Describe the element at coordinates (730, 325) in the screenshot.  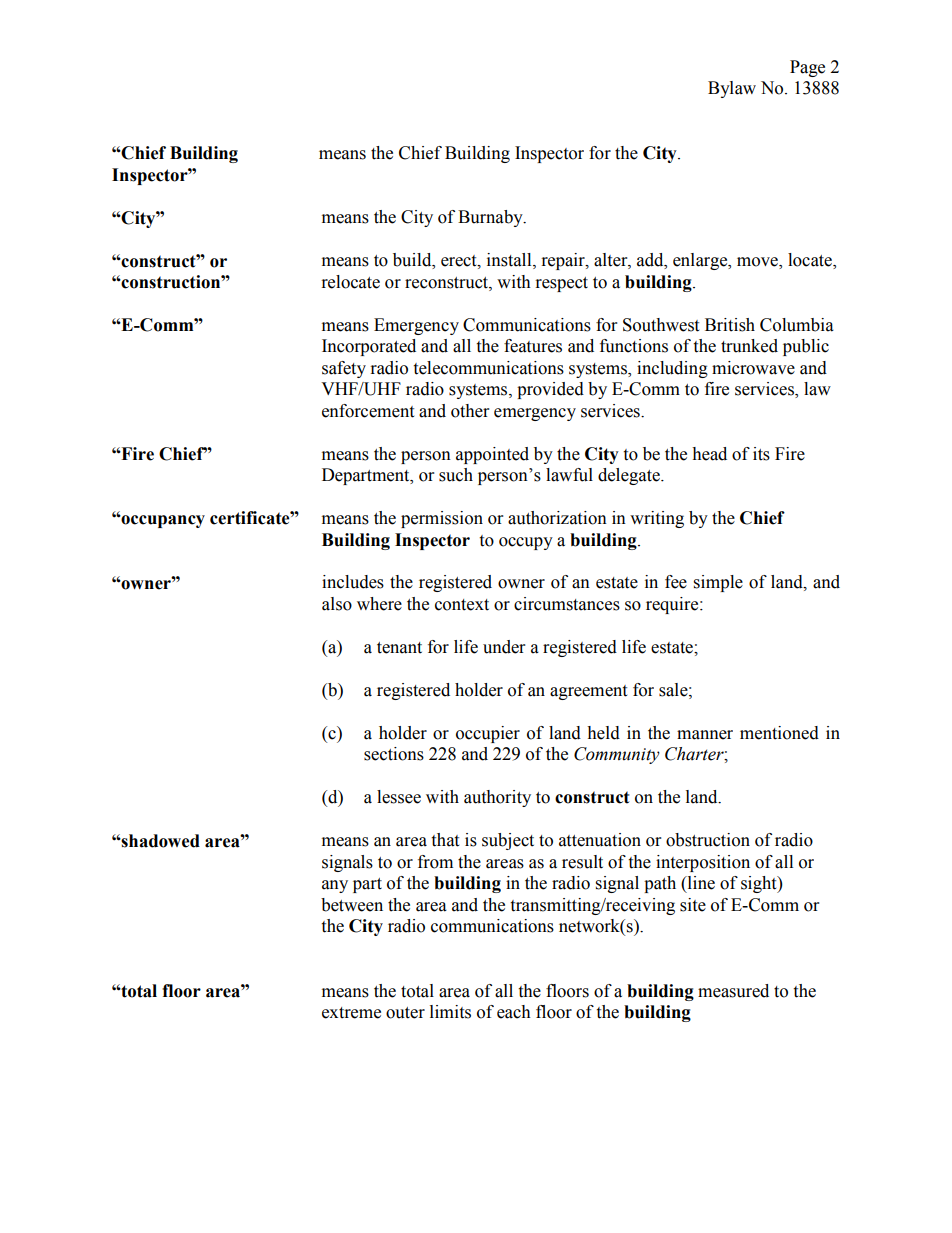
I see `British` at that location.
